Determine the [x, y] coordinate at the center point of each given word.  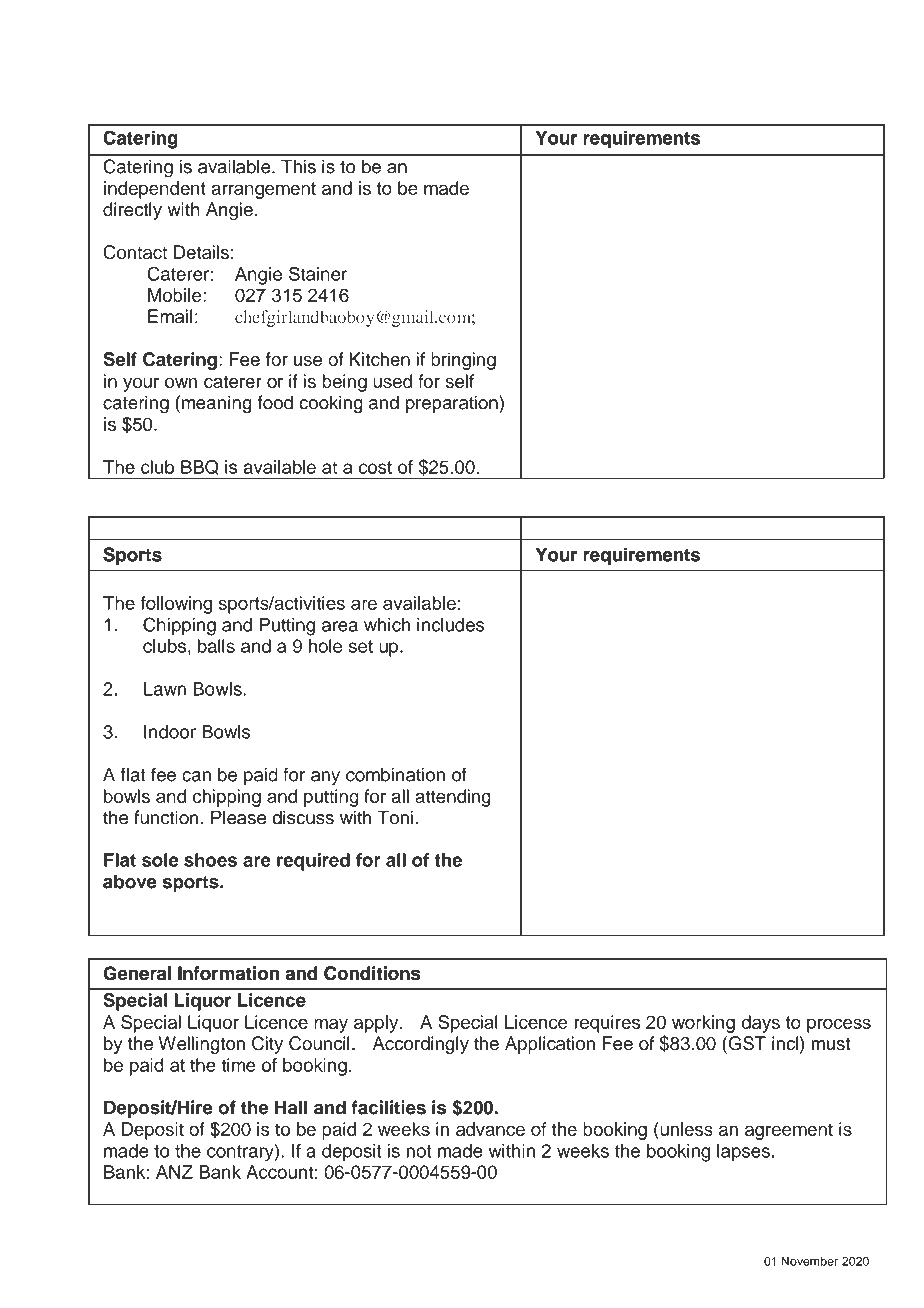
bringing [463, 361]
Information [228, 973]
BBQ [199, 467]
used [392, 381]
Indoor [170, 732]
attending [453, 798]
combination [395, 774]
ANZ [174, 1172]
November [809, 1261]
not [419, 1151]
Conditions [372, 973]
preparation [453, 404]
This [298, 166]
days [760, 1024]
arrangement [263, 190]
